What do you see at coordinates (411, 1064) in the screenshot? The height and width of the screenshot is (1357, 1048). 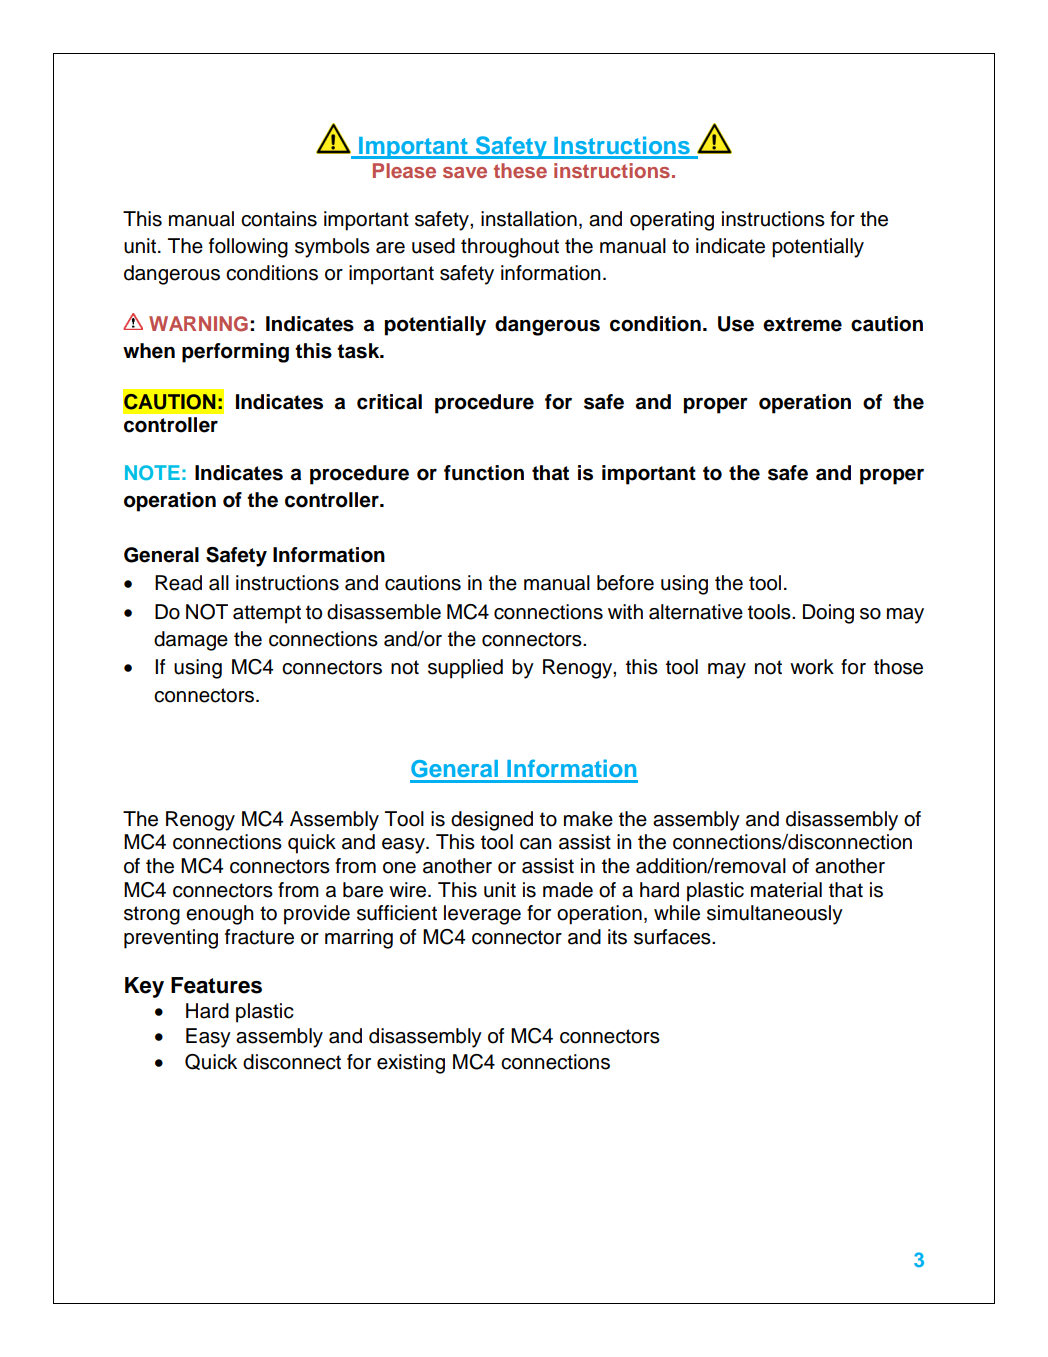 I see `existing` at bounding box center [411, 1064].
